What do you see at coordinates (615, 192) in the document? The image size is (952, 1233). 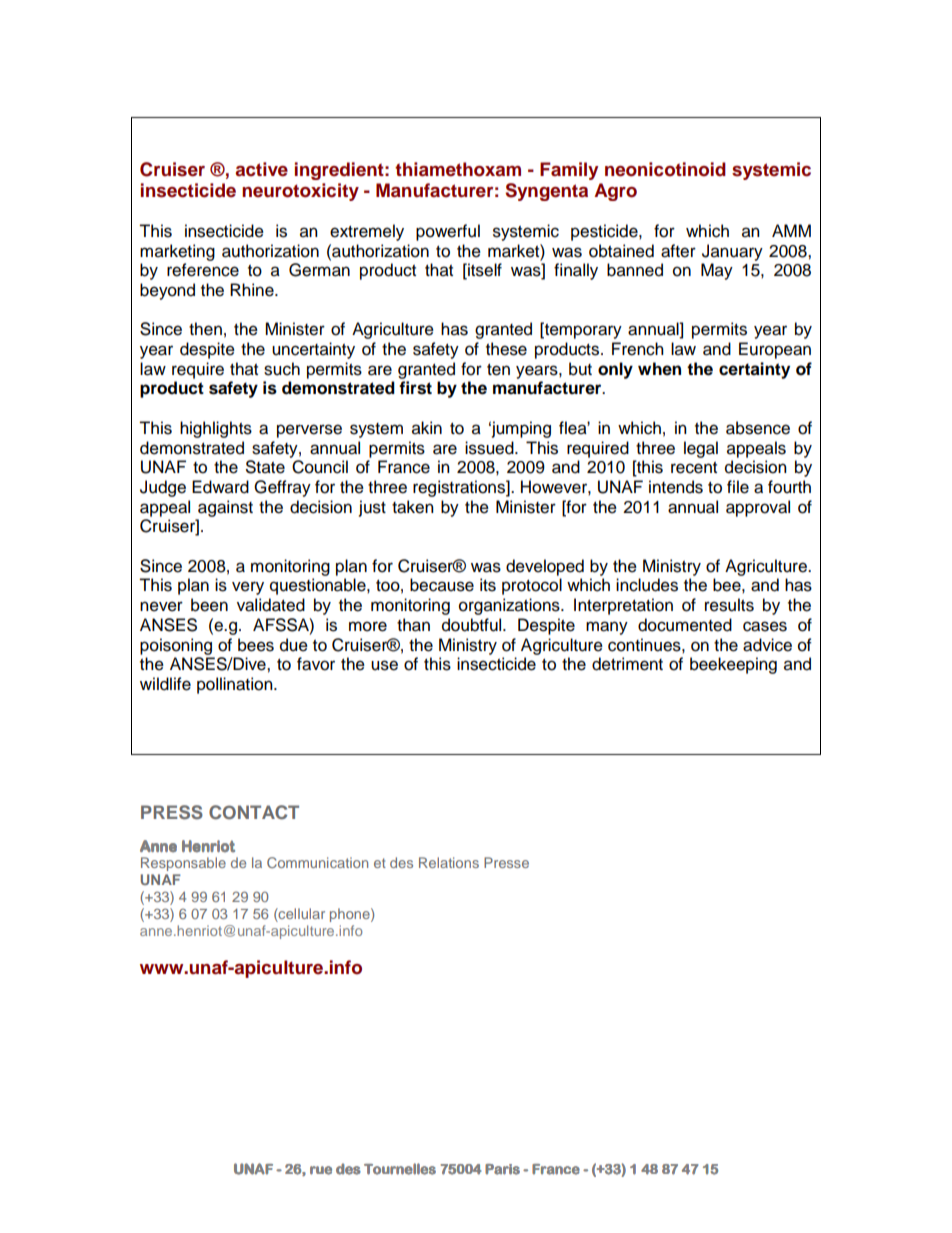 I see `Agro` at bounding box center [615, 192].
